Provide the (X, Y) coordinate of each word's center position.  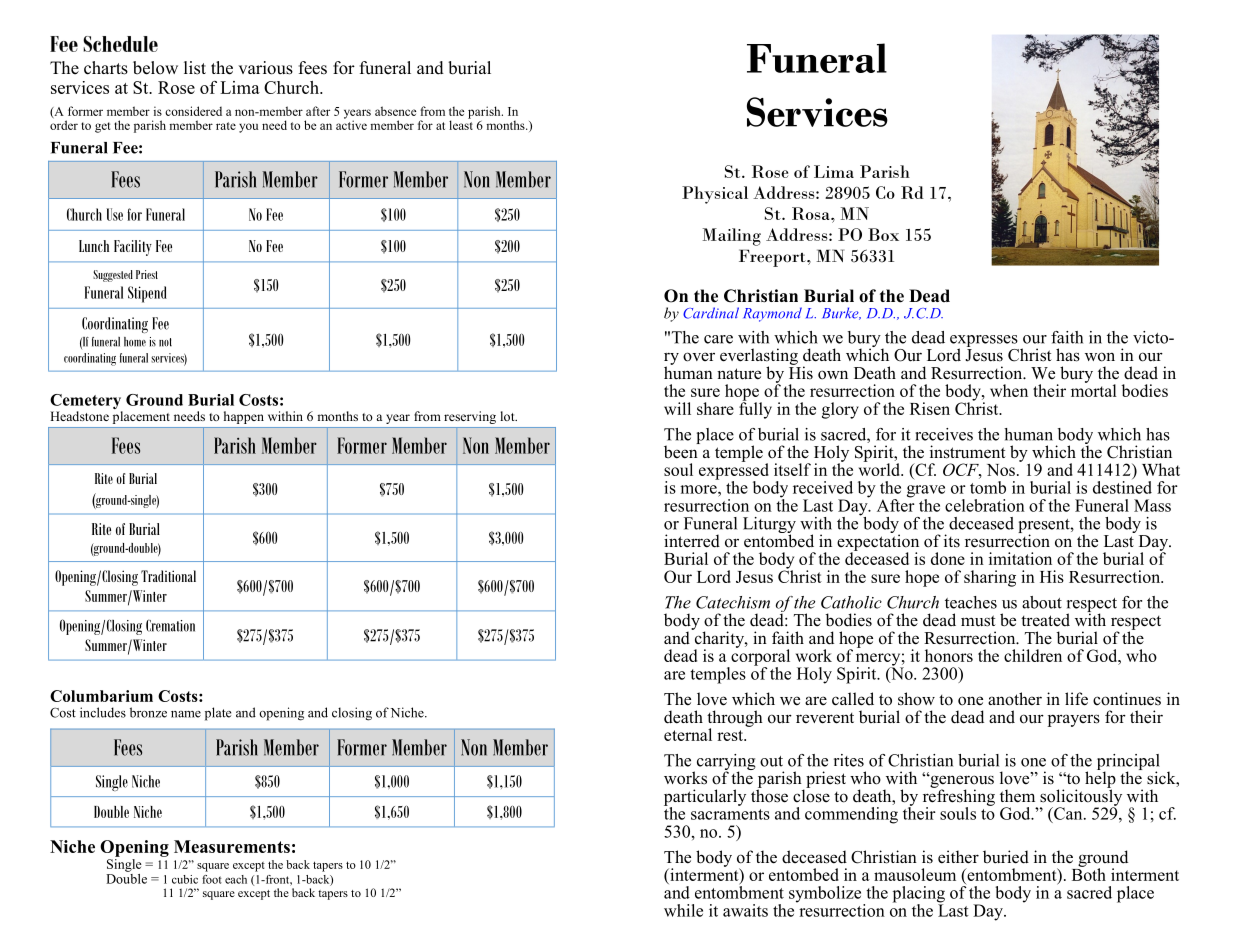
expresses (984, 342)
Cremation (170, 625)
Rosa (812, 213)
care (718, 339)
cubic (185, 879)
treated (1045, 620)
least (461, 124)
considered (193, 111)
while (683, 910)
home (135, 342)
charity (719, 639)
